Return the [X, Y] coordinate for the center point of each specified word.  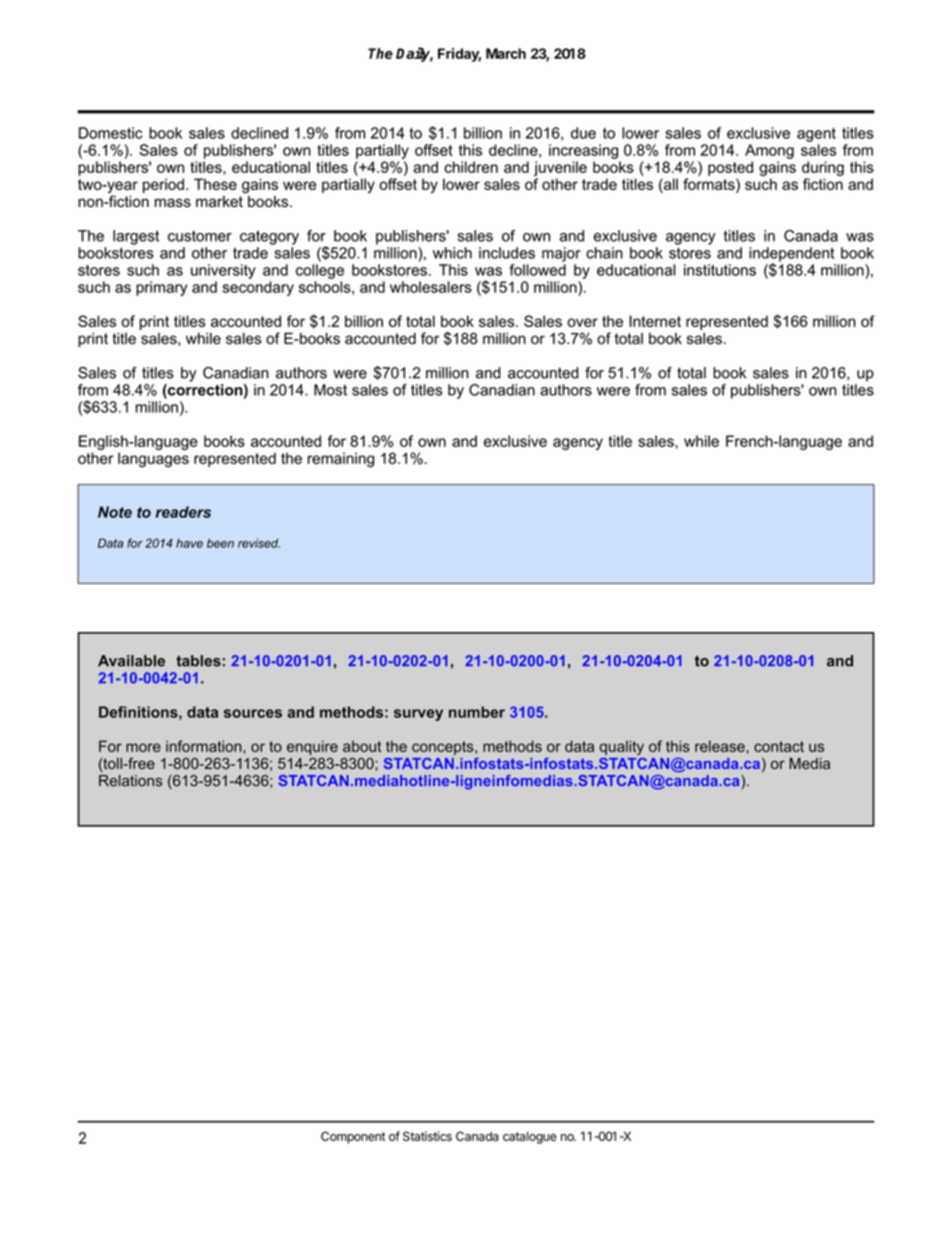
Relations [130, 781]
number [477, 712]
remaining [341, 460]
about [362, 746]
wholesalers [431, 287]
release [720, 746]
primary [161, 288]
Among [769, 151]
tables [199, 661]
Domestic [111, 133]
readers [183, 512]
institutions [720, 270]
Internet [655, 321]
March [506, 53]
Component [353, 1137]
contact [779, 746]
